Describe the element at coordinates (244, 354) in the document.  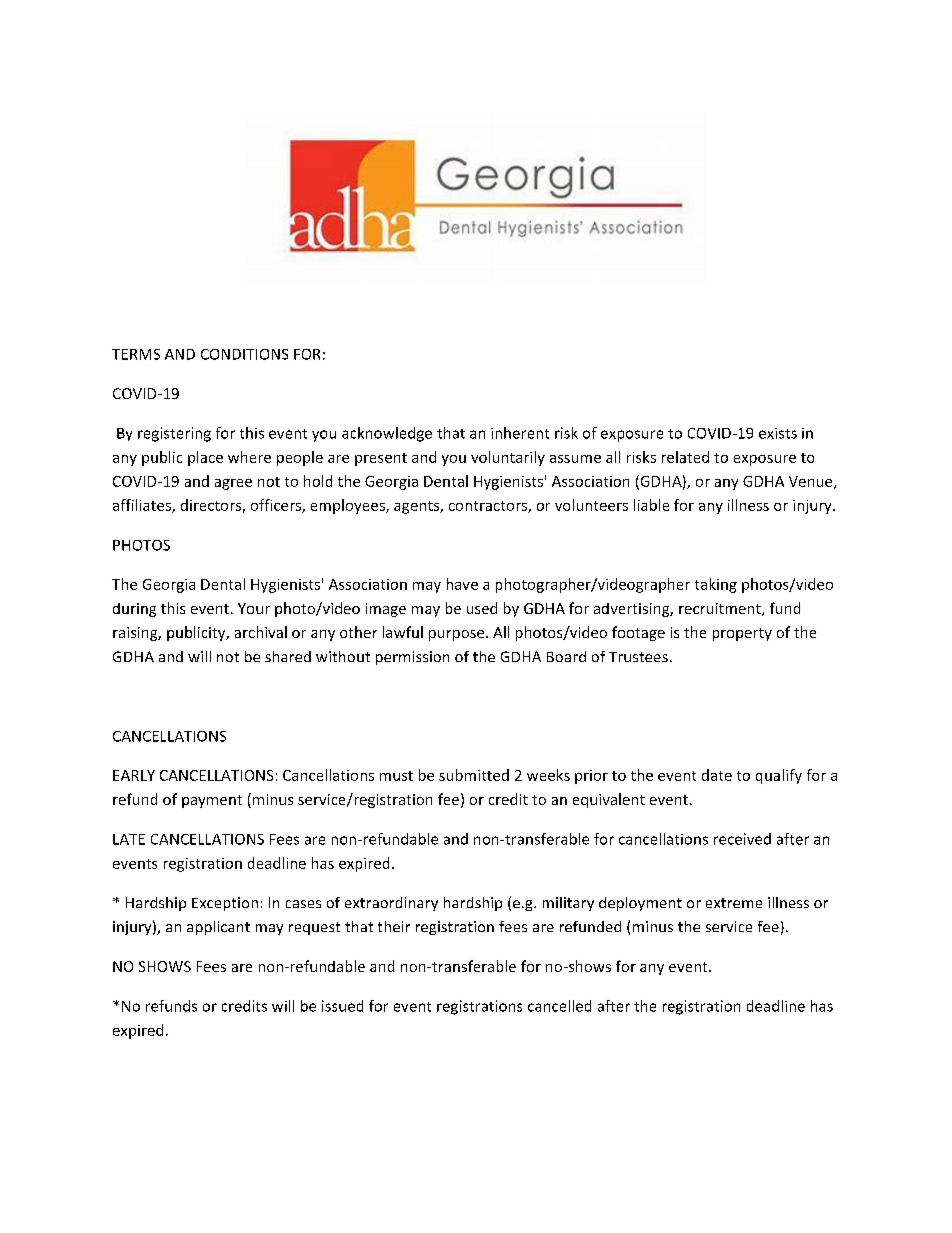
I see `CONDITIONS` at that location.
